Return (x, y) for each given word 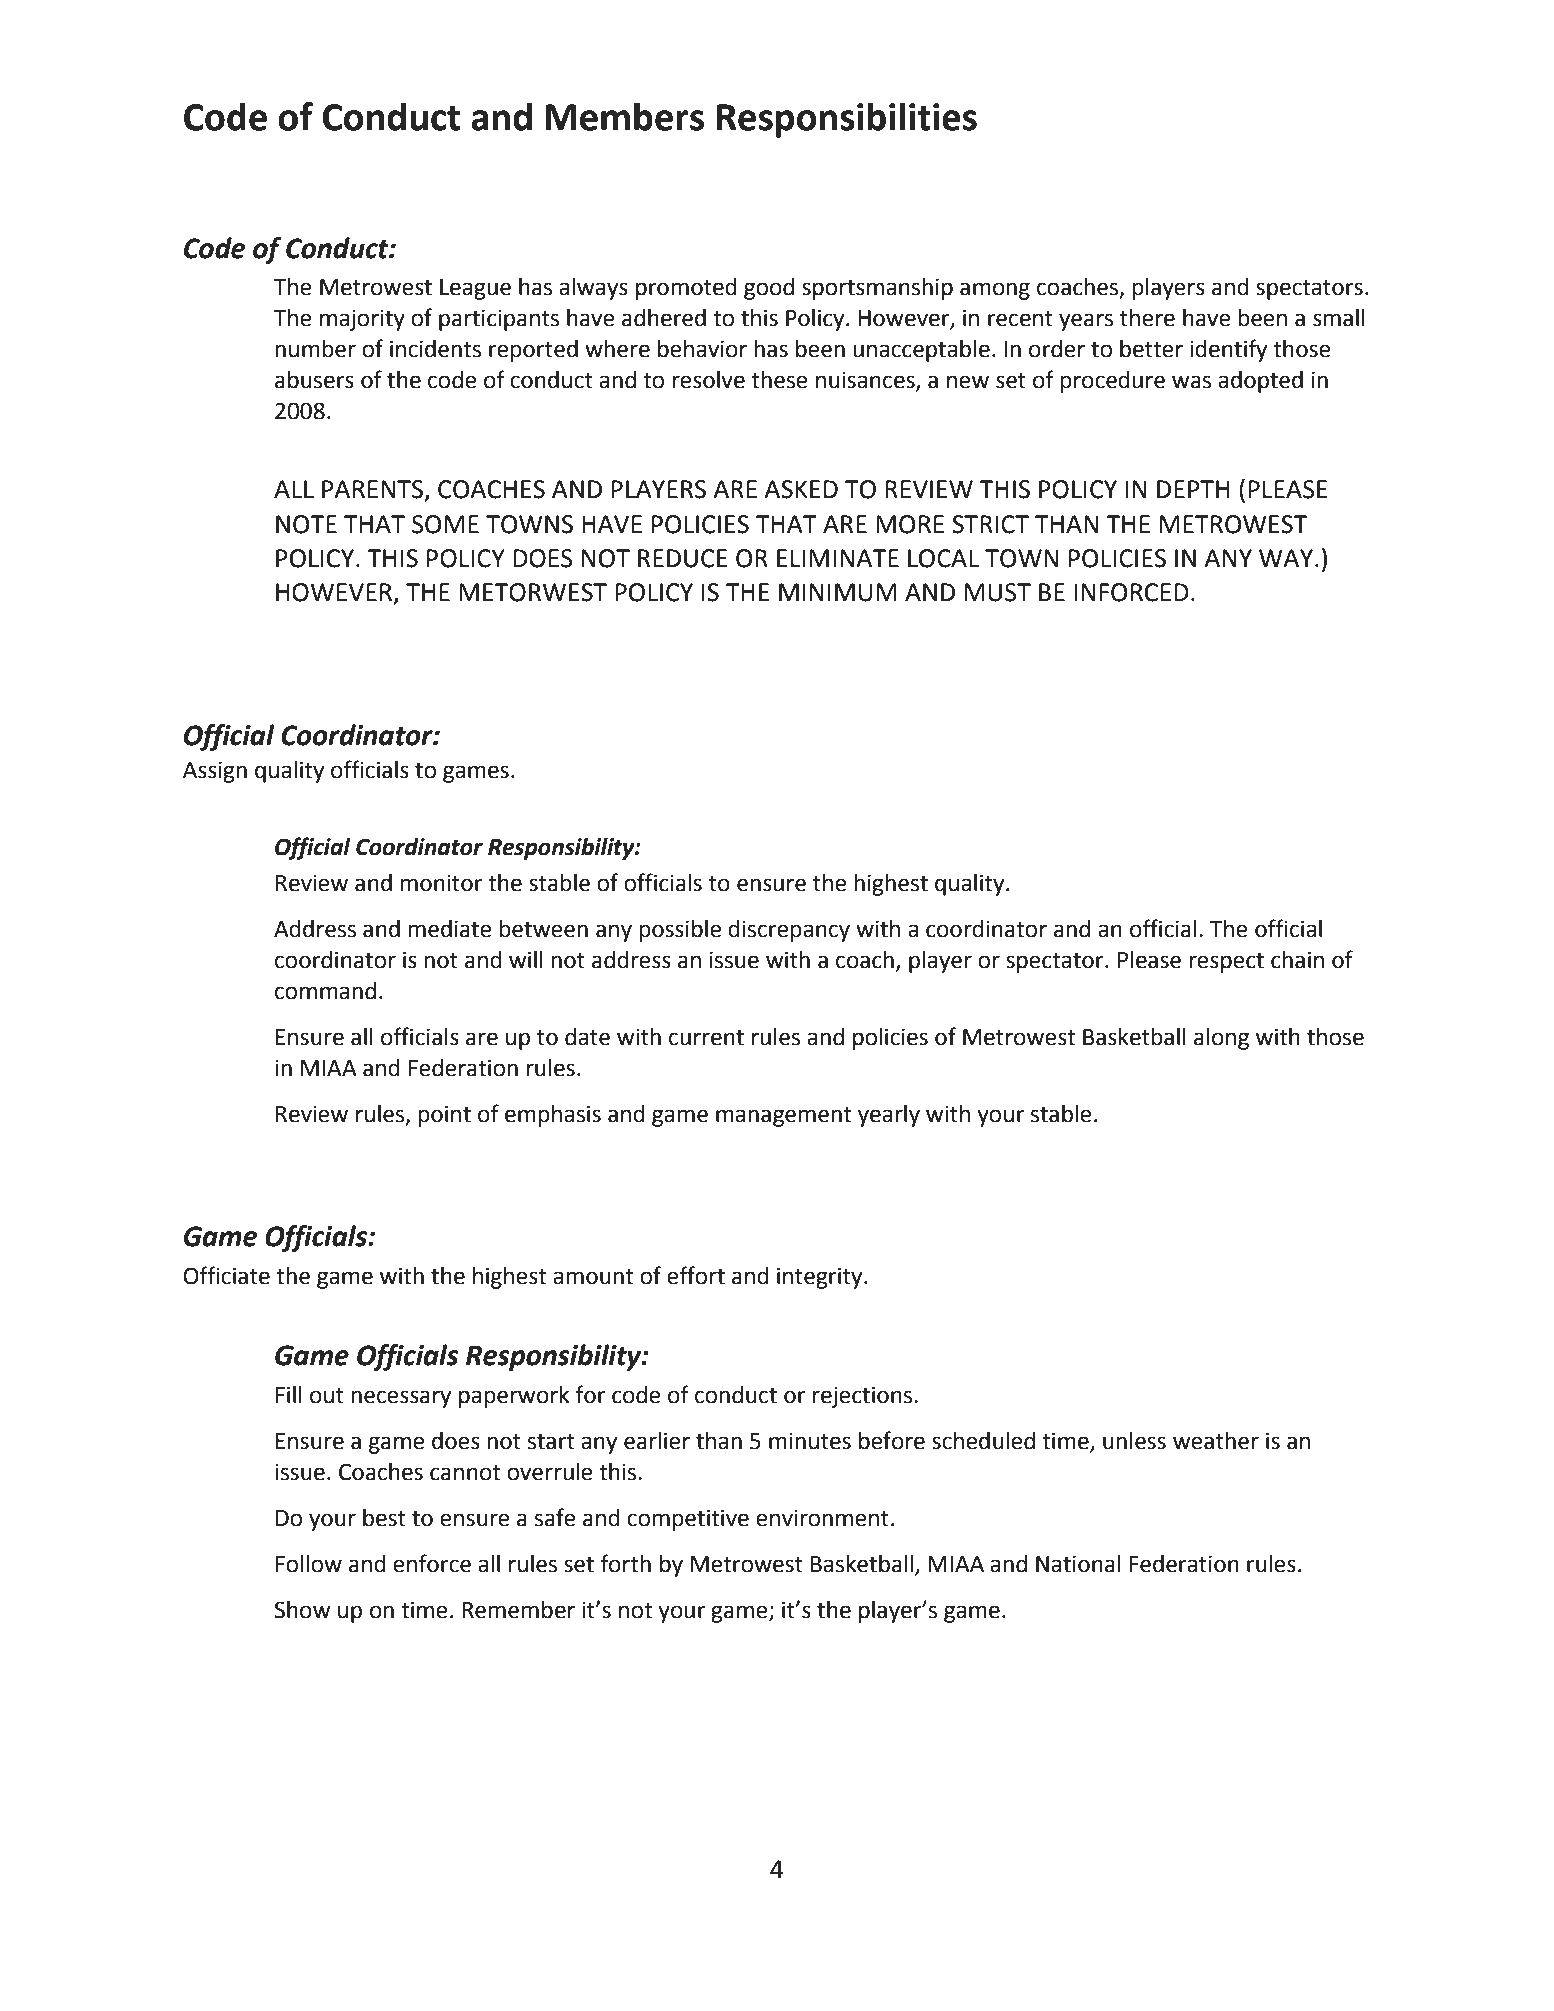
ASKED (801, 489)
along (1221, 1039)
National (1078, 1564)
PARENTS (372, 489)
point (444, 1116)
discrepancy (789, 931)
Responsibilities (847, 120)
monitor (441, 883)
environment (822, 1518)
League (475, 289)
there (1147, 318)
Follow (309, 1564)
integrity (821, 1278)
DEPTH (1193, 489)
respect (1226, 963)
